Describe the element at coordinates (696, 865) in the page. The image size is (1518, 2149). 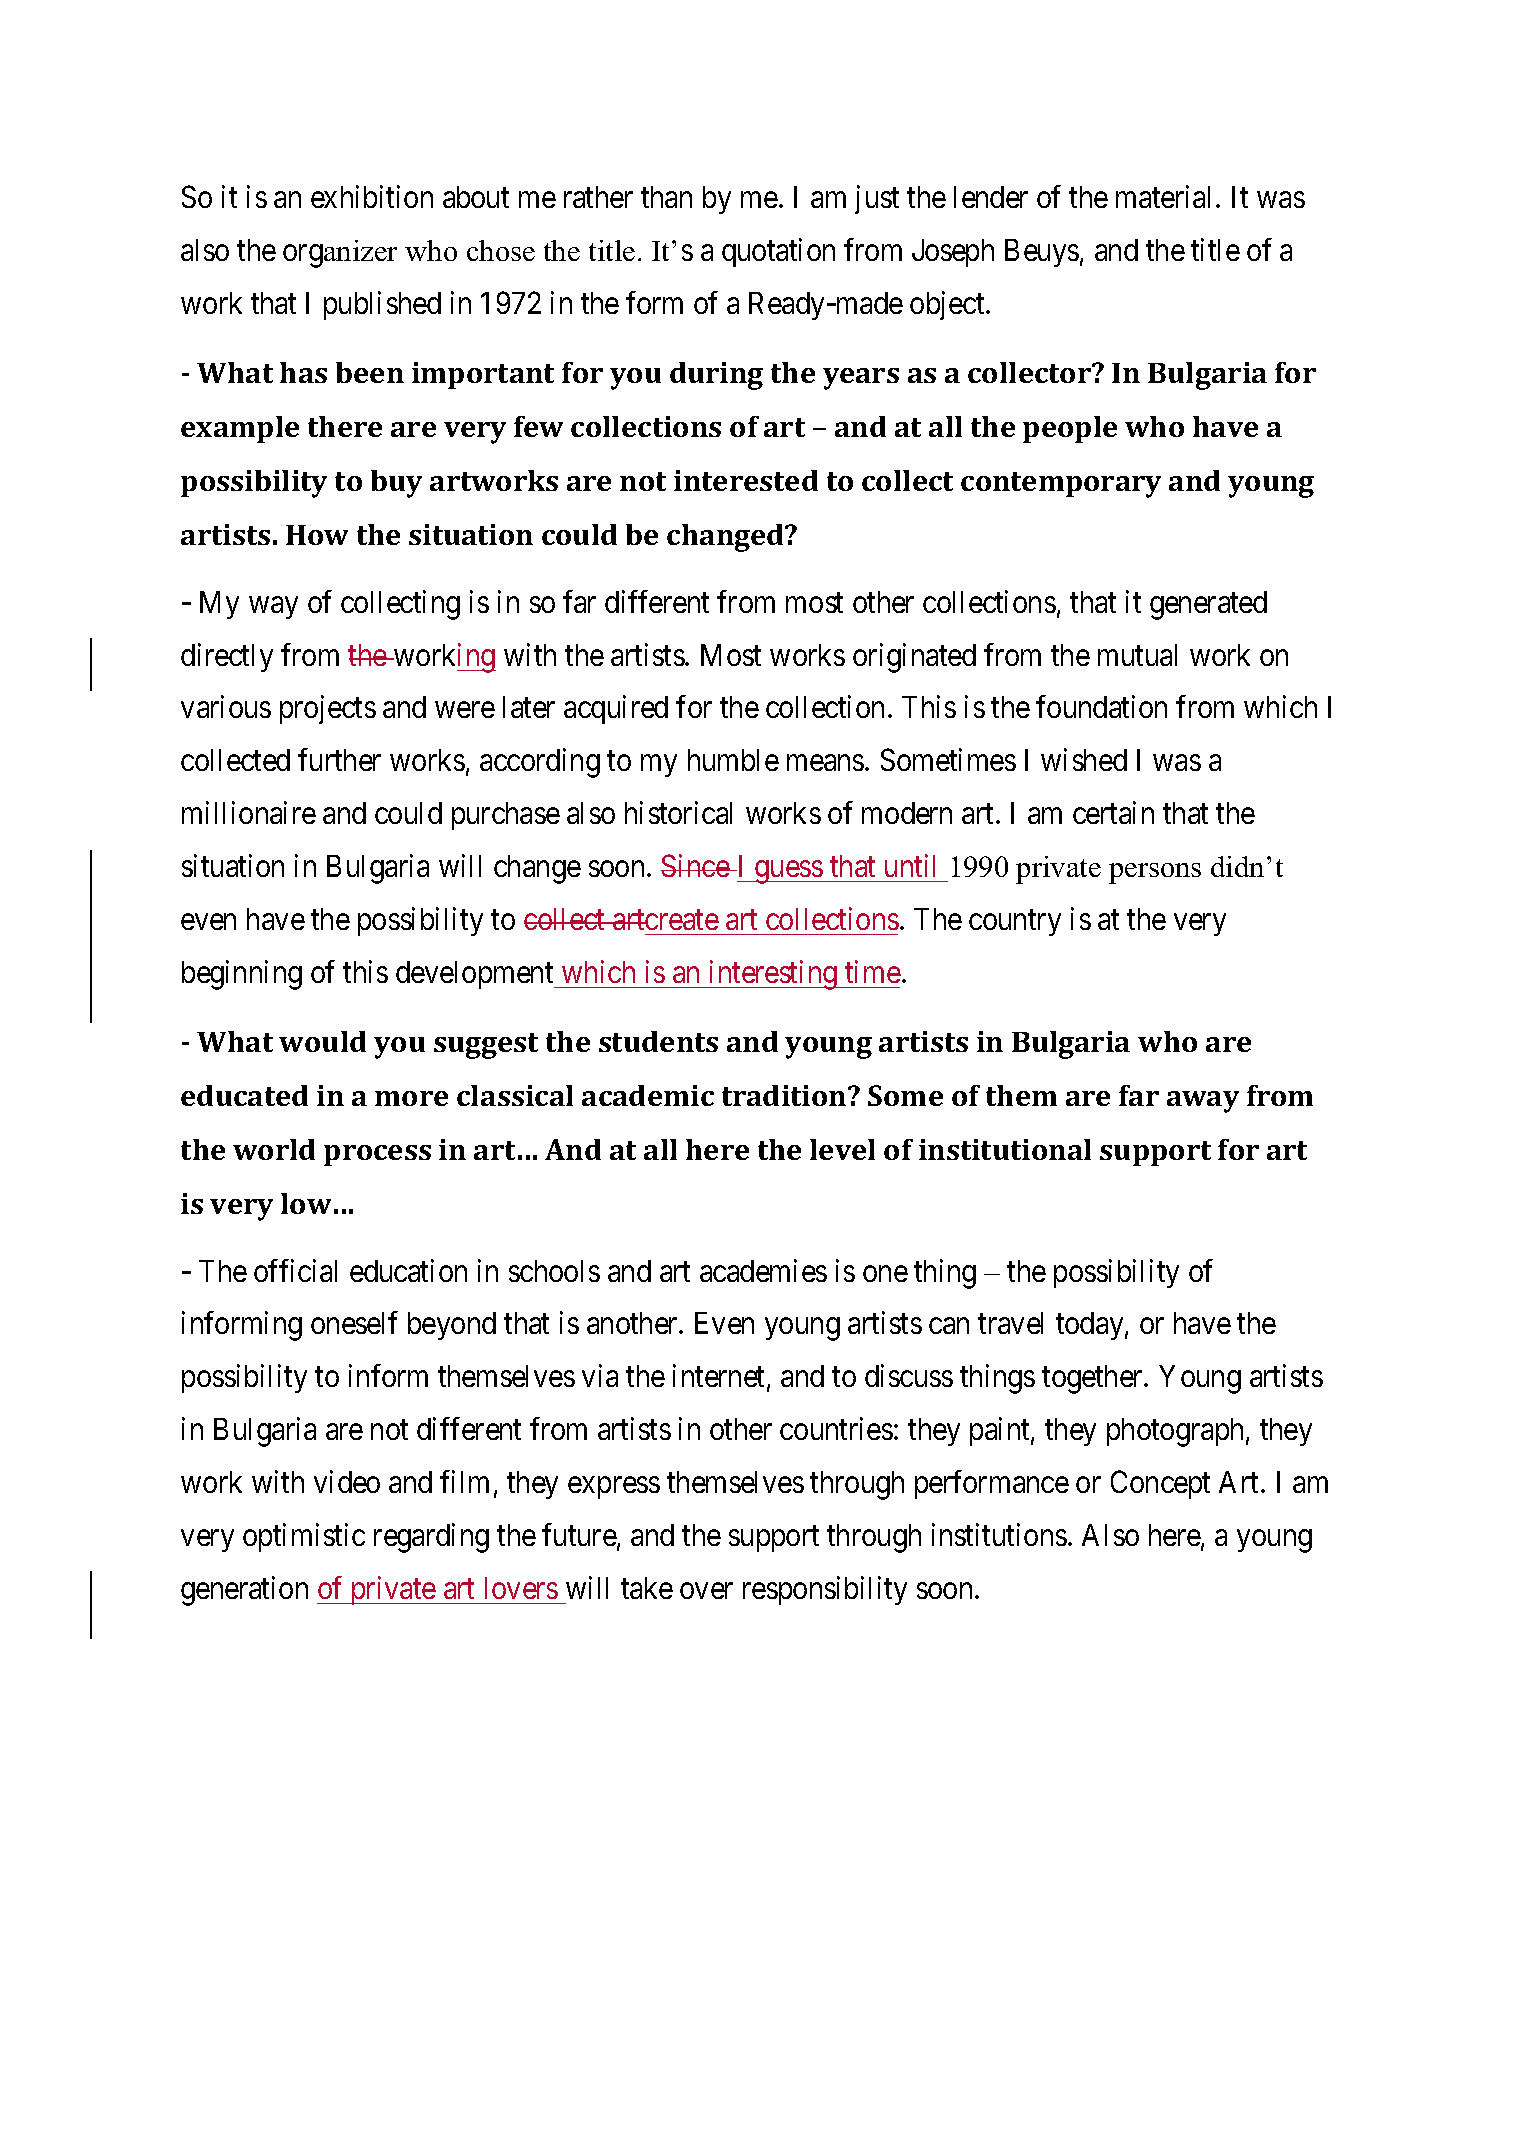
I see `Since` at that location.
